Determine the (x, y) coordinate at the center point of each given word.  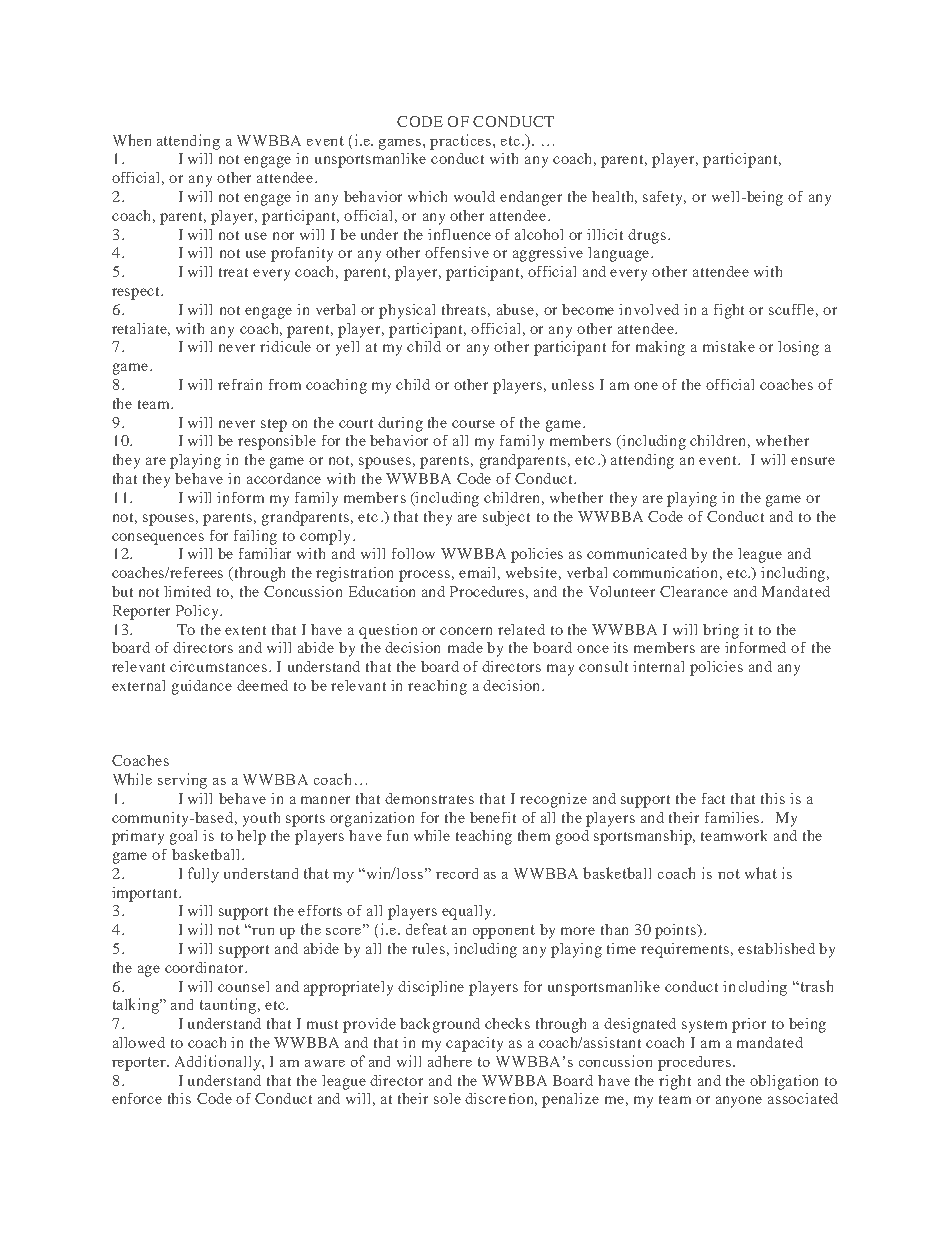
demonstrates (429, 798)
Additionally (219, 1063)
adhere (450, 1061)
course (473, 424)
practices (462, 142)
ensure (813, 461)
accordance (284, 478)
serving (182, 781)
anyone (739, 1102)
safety (664, 198)
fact (713, 798)
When (132, 140)
